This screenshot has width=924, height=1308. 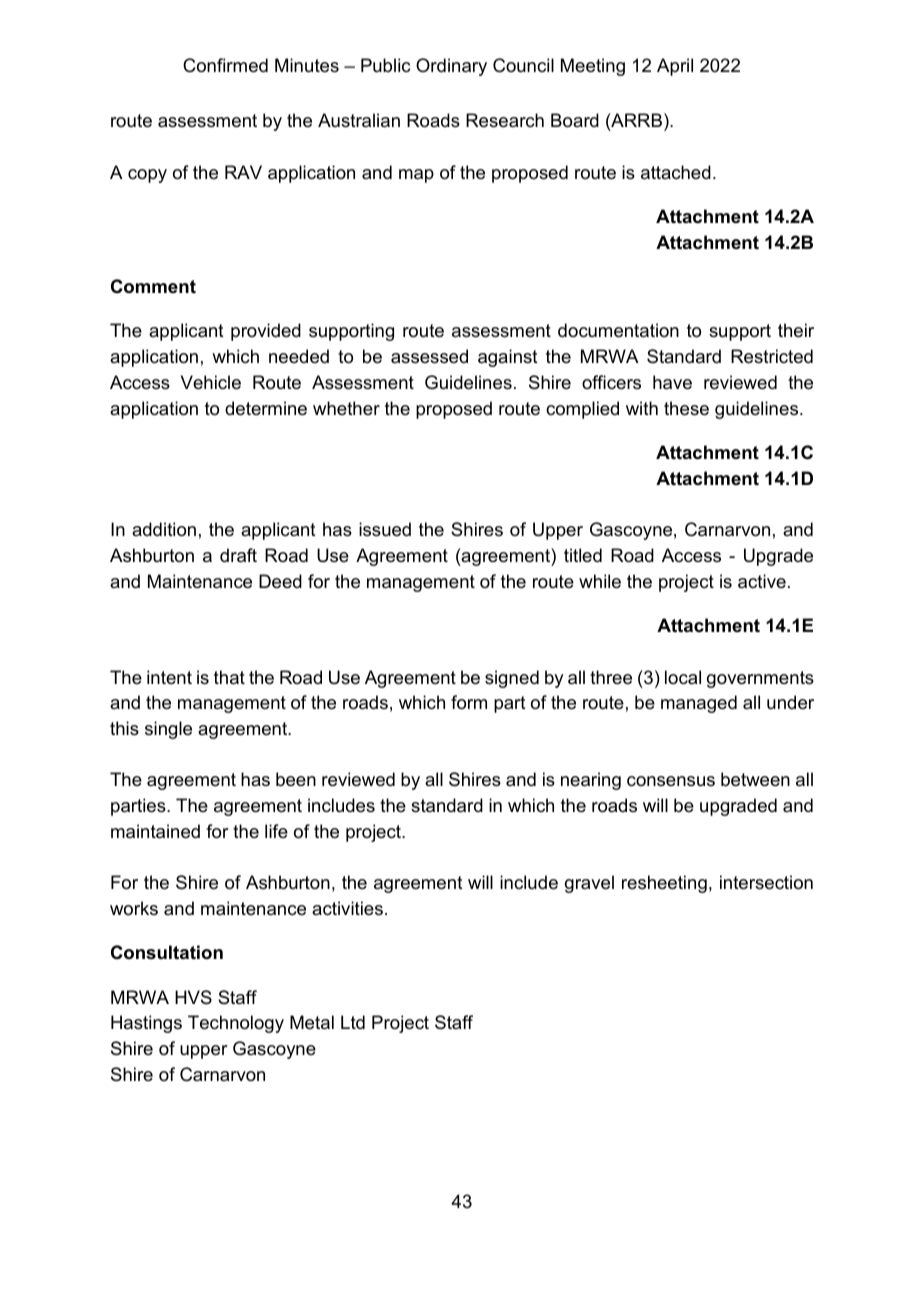 What do you see at coordinates (429, 356) in the screenshot?
I see `assessed` at bounding box center [429, 356].
